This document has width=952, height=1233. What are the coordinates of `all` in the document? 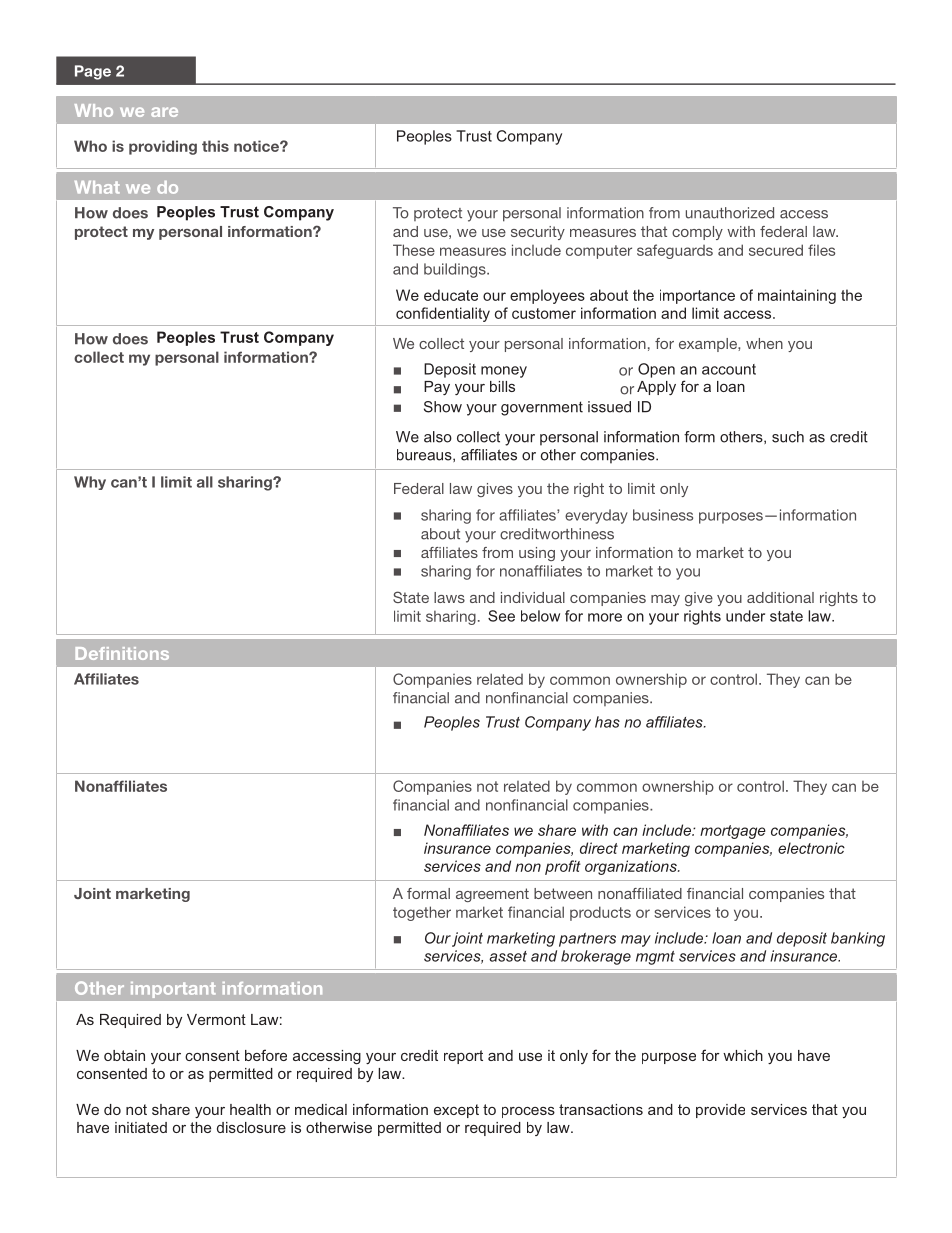 It's located at (205, 482).
